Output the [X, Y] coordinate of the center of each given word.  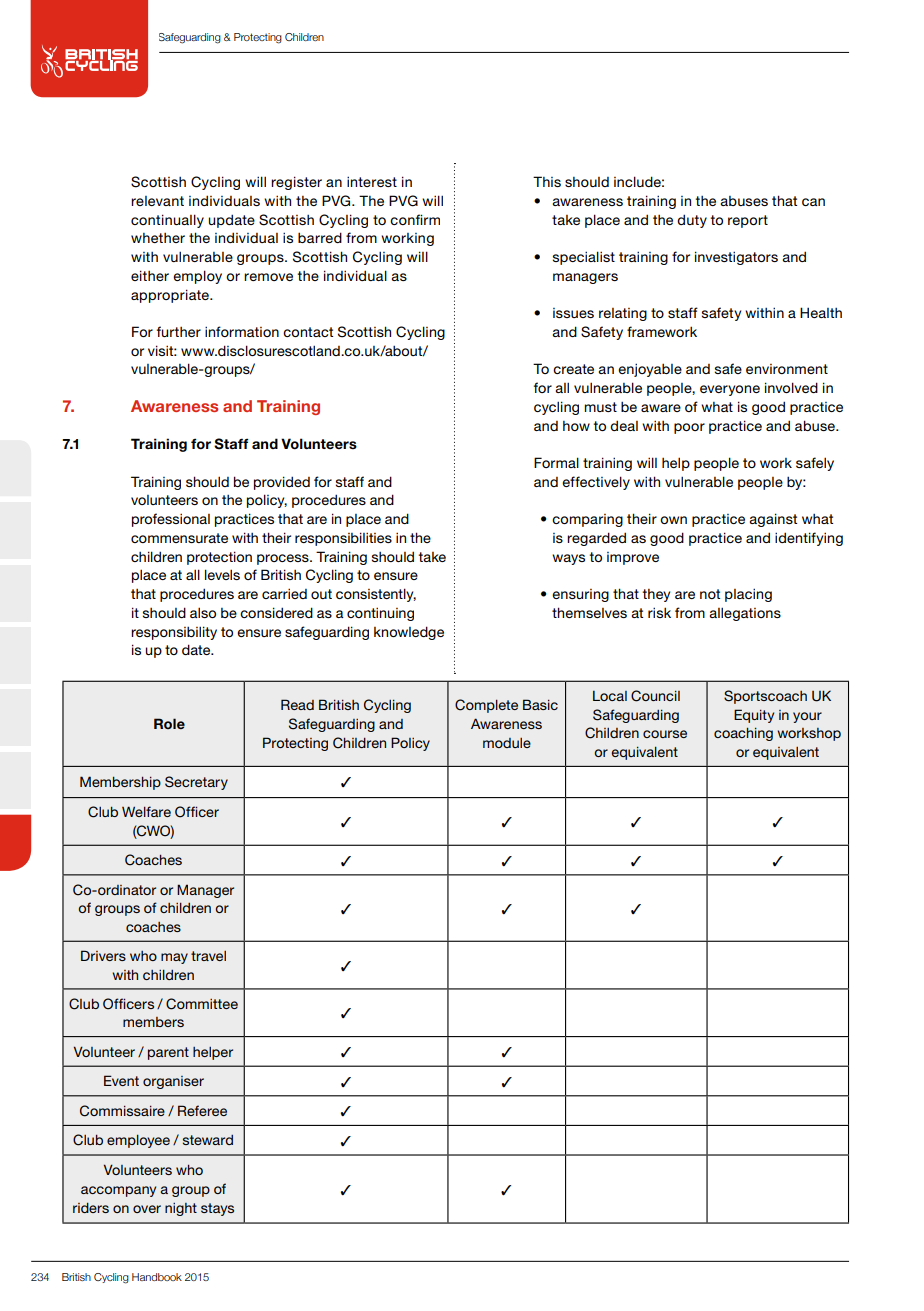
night [181, 1209]
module [507, 743]
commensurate [179, 538]
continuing [380, 614]
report [748, 221]
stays [217, 1209]
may [174, 958]
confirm [415, 219]
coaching [743, 734]
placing [748, 595]
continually [167, 221]
